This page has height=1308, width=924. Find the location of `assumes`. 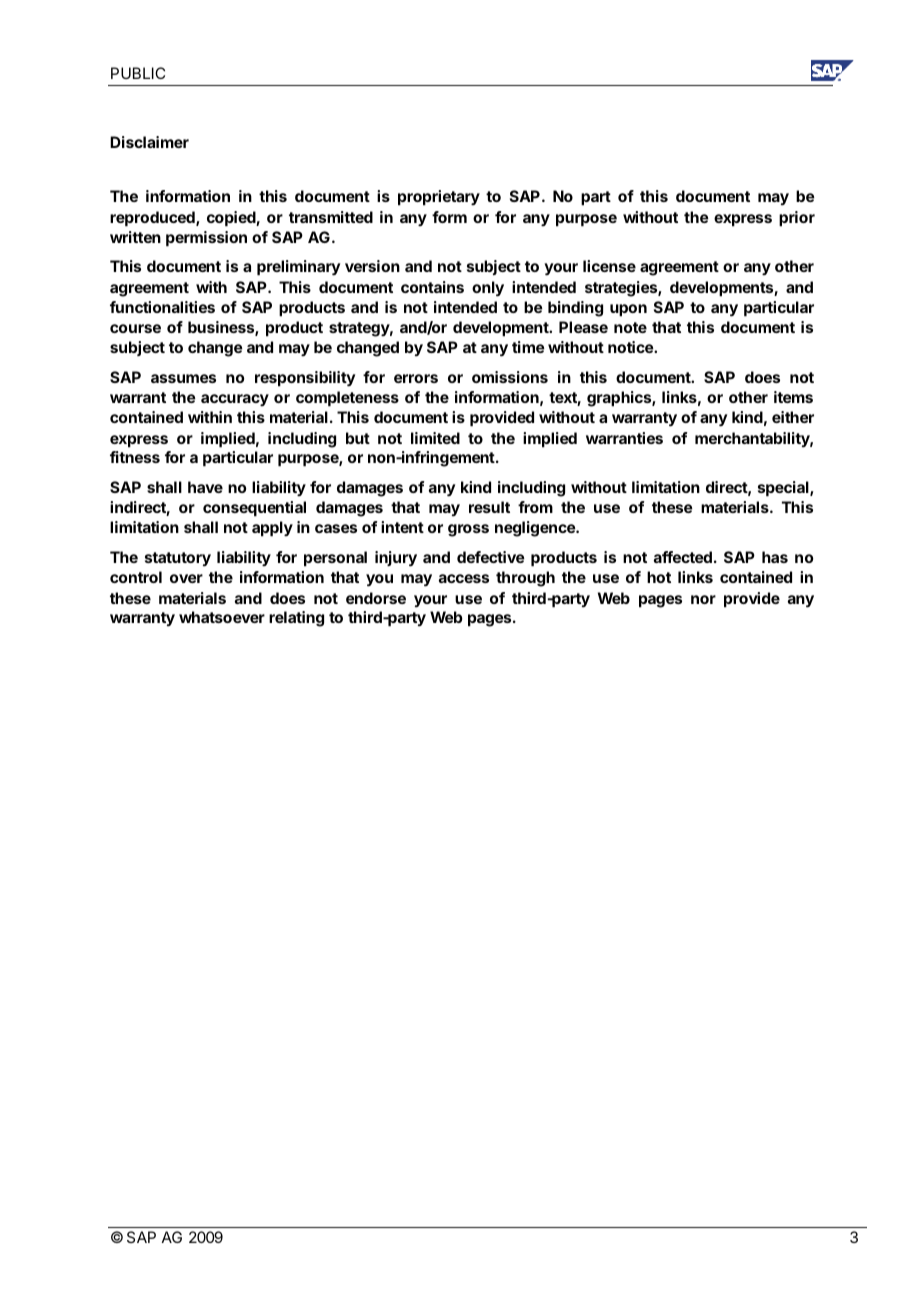

assumes is located at coordinates (183, 378).
